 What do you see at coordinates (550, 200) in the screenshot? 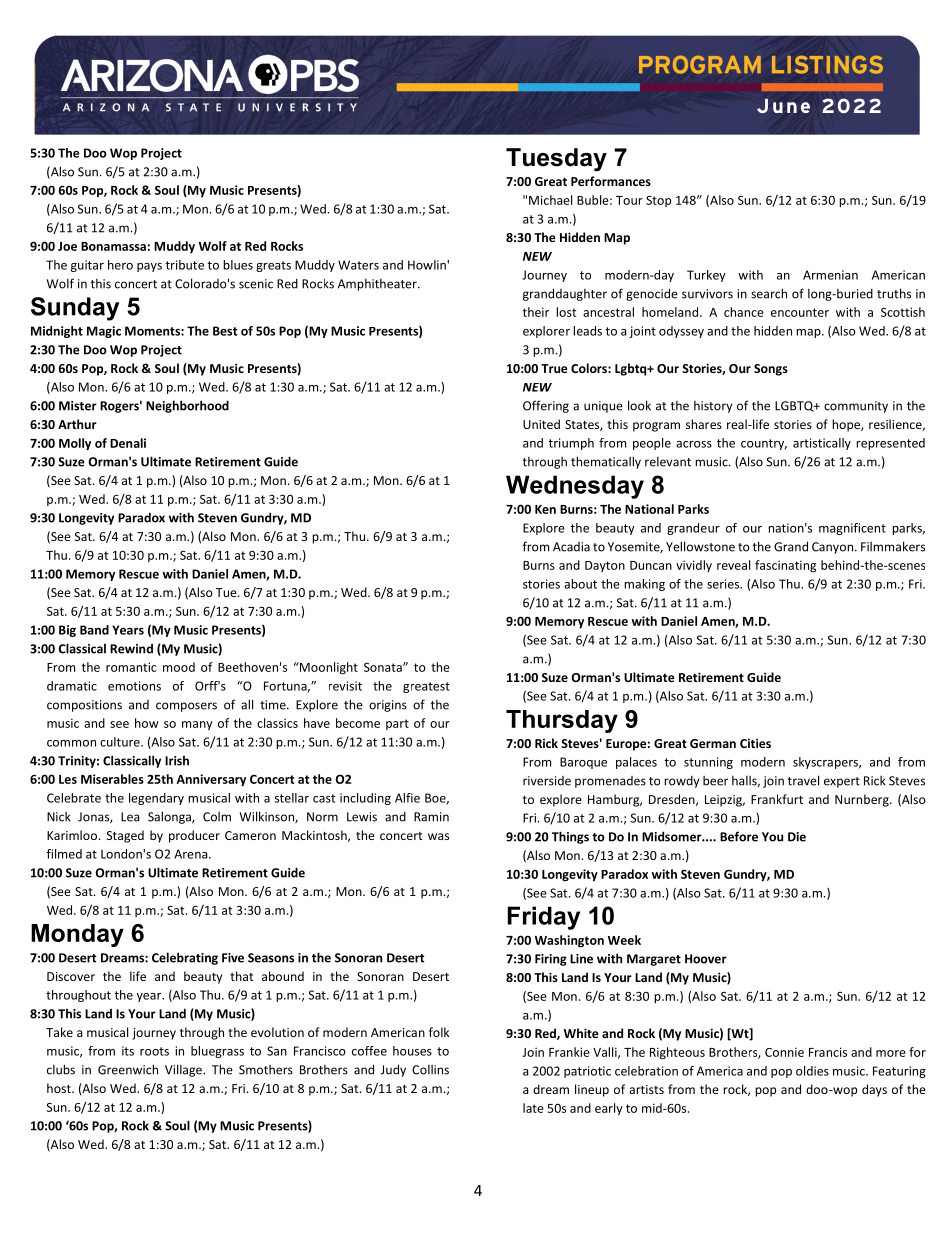
I see `Michael` at bounding box center [550, 200].
